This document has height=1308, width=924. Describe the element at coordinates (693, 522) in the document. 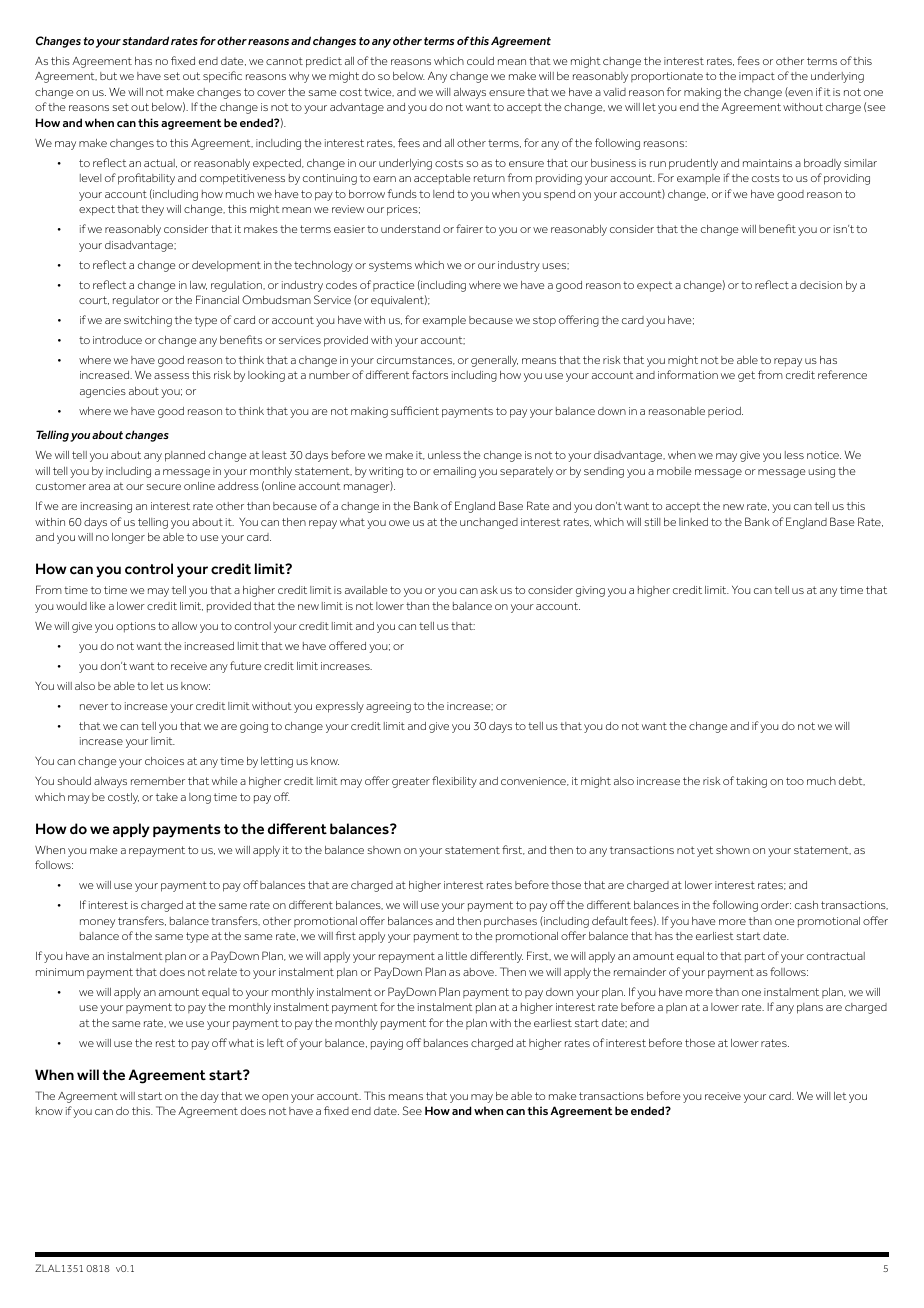

I see `linked` at that location.
